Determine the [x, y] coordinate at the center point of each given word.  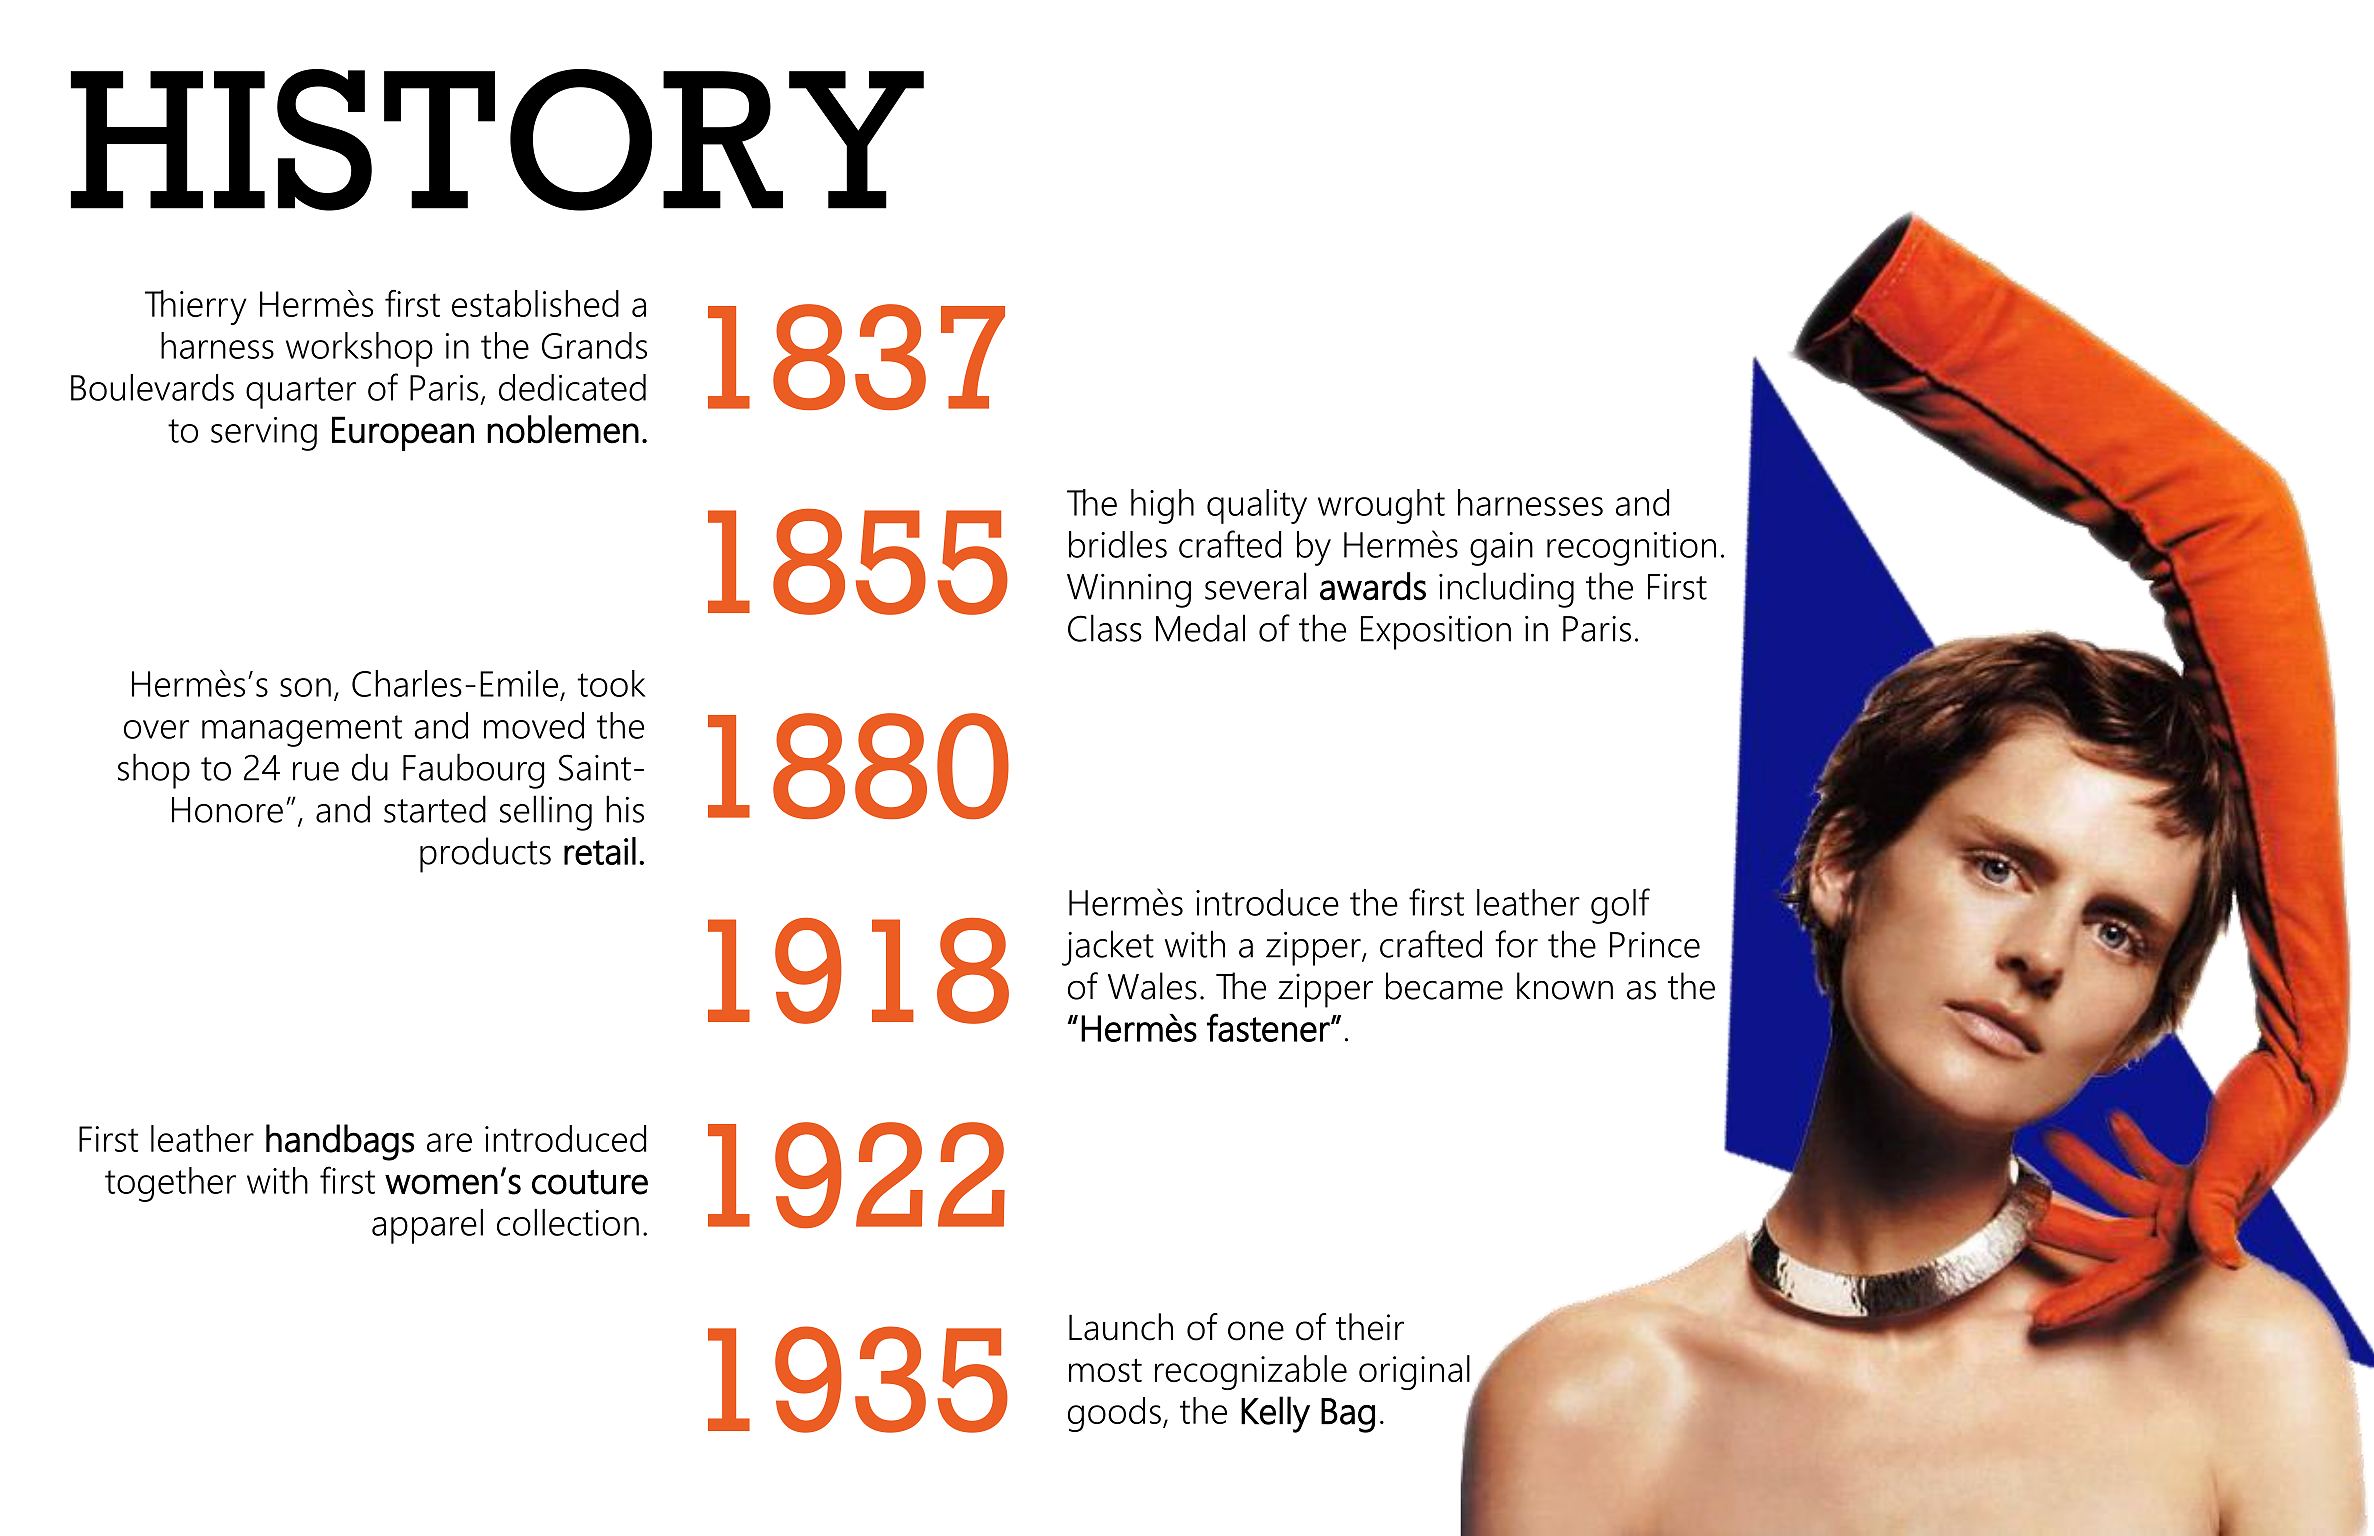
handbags [340, 1142]
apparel [427, 1226]
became [1444, 986]
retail [600, 851]
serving [264, 434]
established [535, 303]
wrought [1381, 506]
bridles [1118, 544]
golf [1620, 906]
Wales [1152, 986]
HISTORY [497, 140]
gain [1501, 549]
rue [316, 771]
